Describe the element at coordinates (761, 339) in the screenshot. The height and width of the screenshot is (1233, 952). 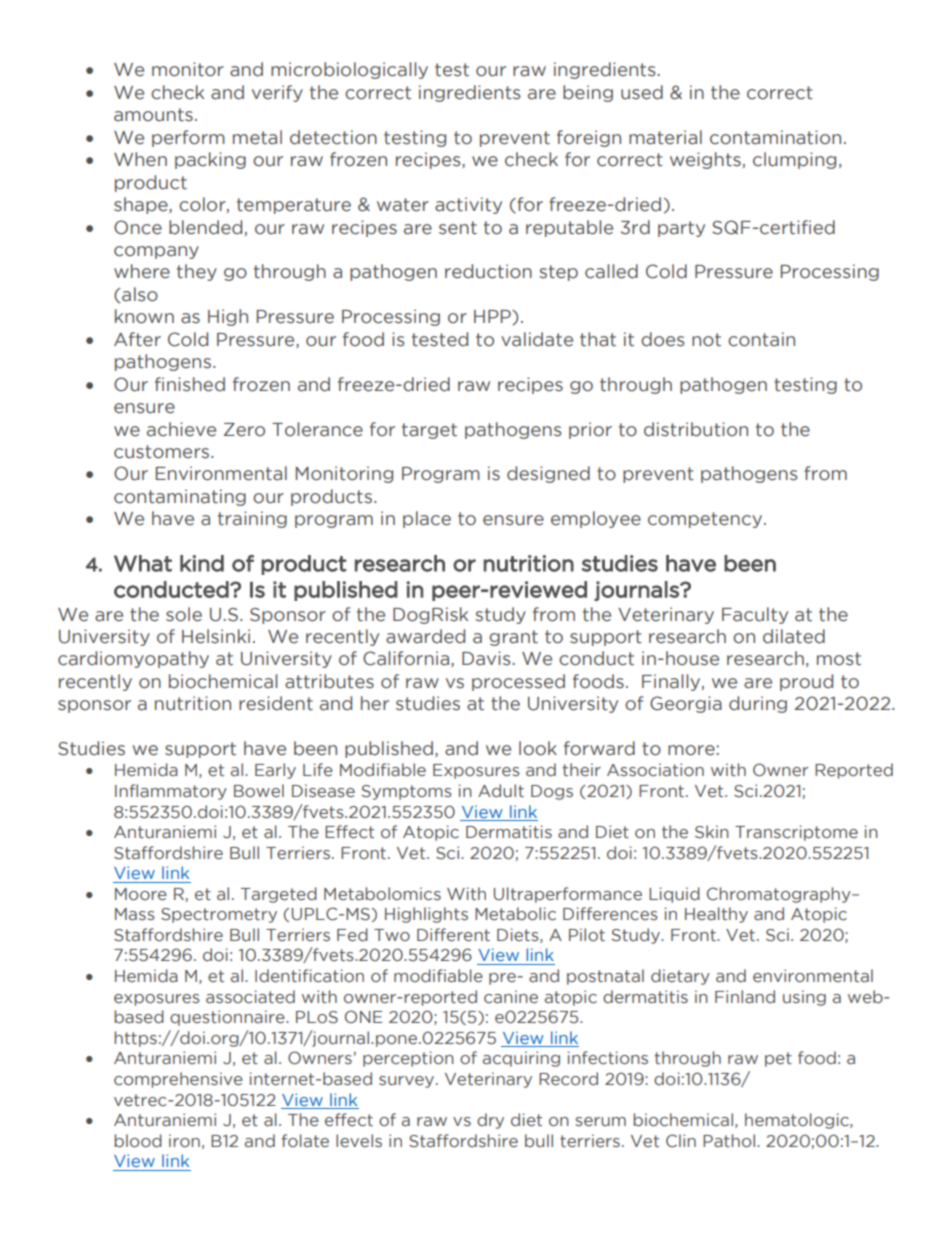
I see `contain` at that location.
